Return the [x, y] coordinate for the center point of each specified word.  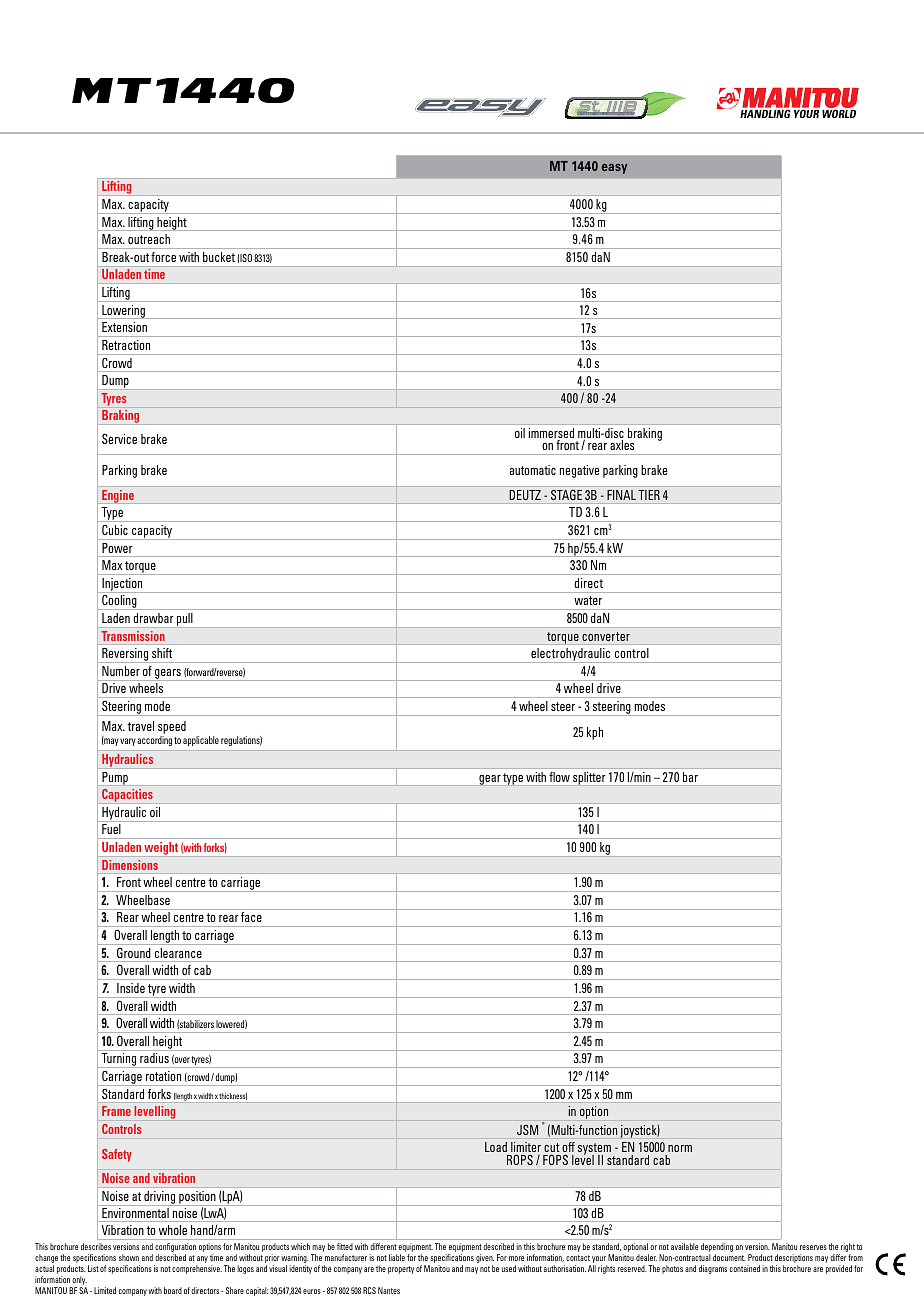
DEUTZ [525, 495]
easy [615, 169]
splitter [589, 778]
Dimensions [130, 865]
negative [579, 471]
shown [129, 1257]
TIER [649, 495]
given [485, 1260]
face [251, 917]
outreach [149, 239]
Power [117, 548]
